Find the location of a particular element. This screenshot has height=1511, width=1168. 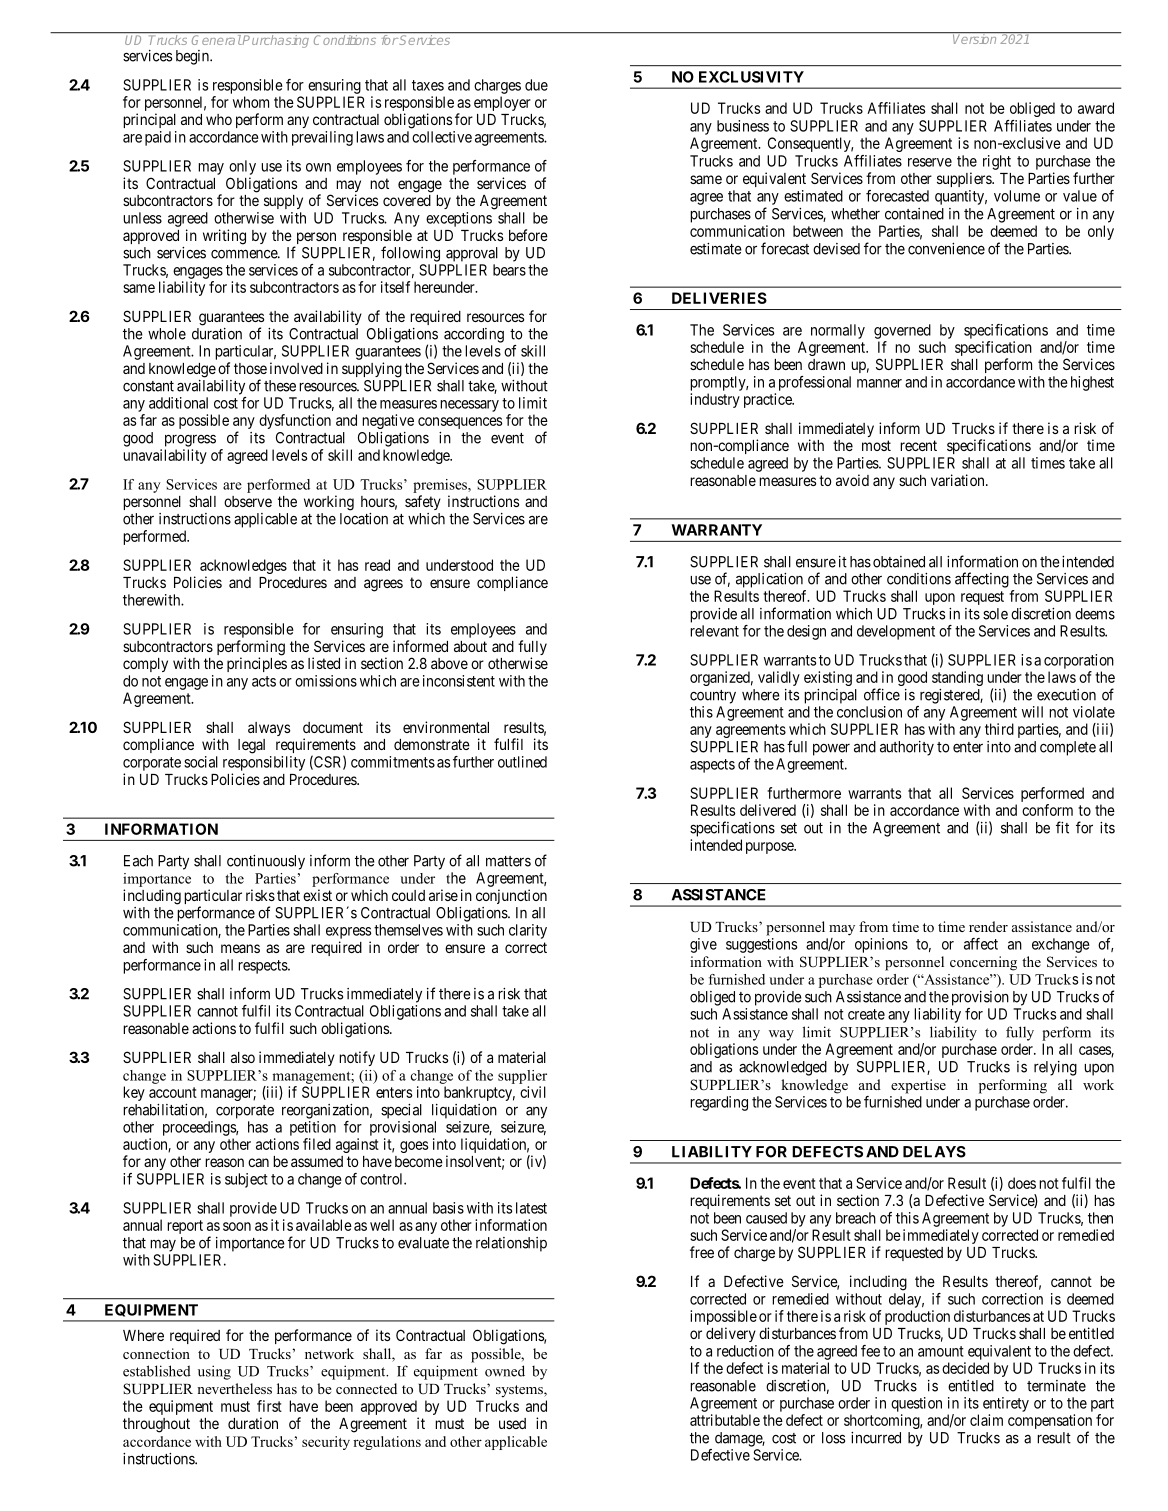

first is located at coordinates (269, 1406).
